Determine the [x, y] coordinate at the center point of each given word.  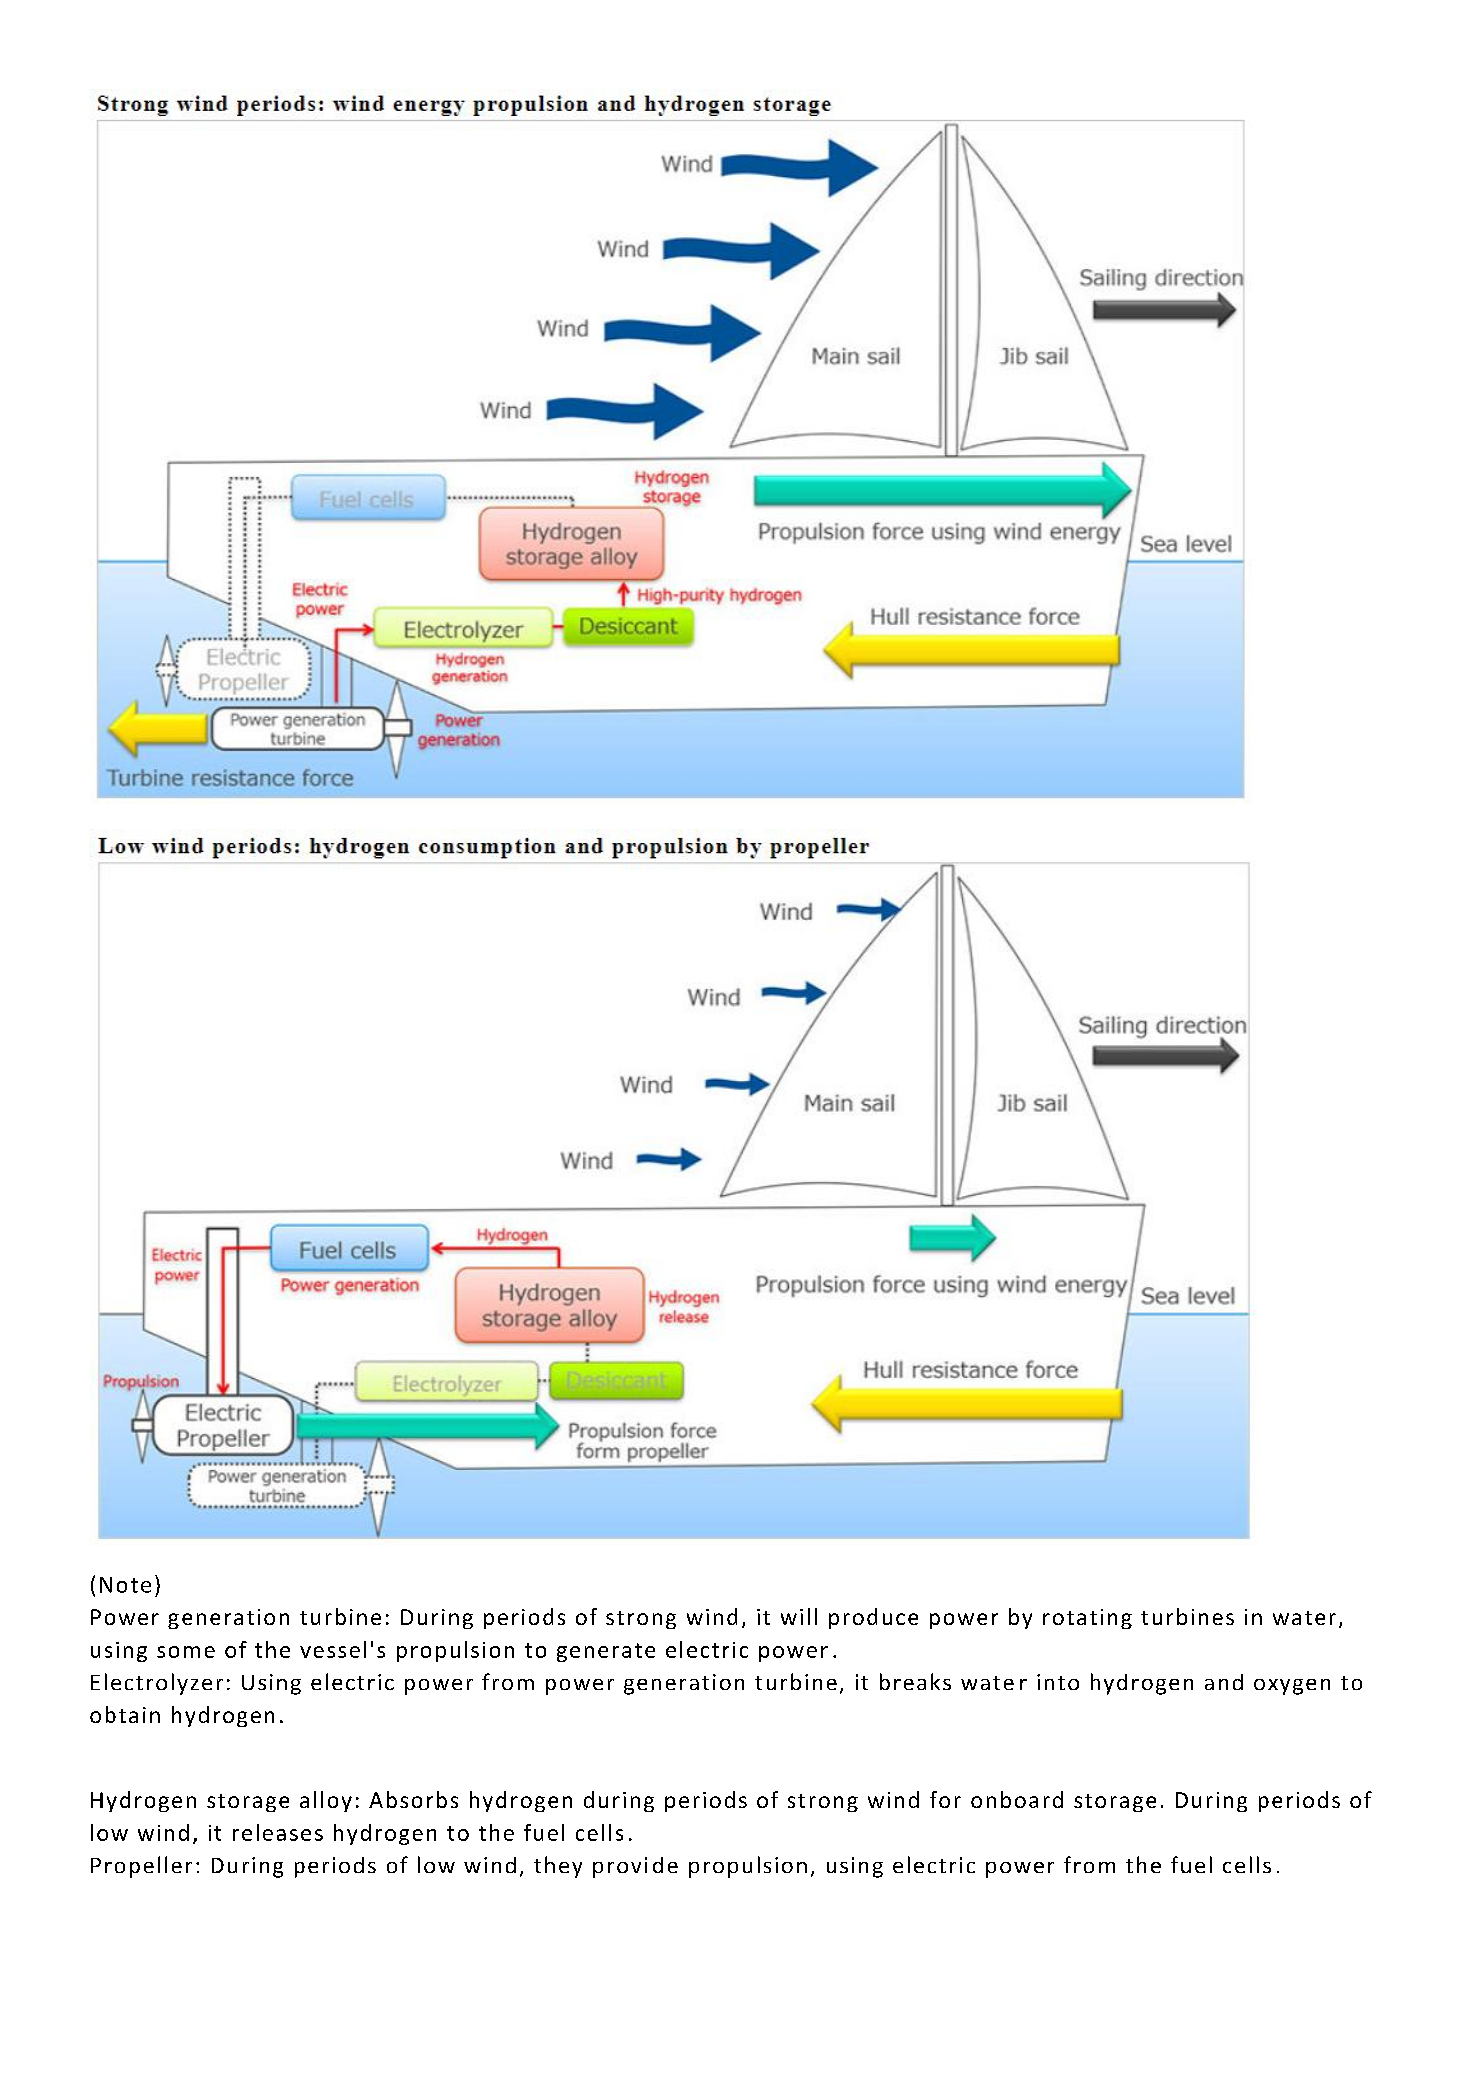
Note [125, 1585]
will [799, 1616]
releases [278, 1832]
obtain [125, 1714]
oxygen [1292, 1687]
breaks [915, 1681]
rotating [1087, 1619]
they [558, 1867]
